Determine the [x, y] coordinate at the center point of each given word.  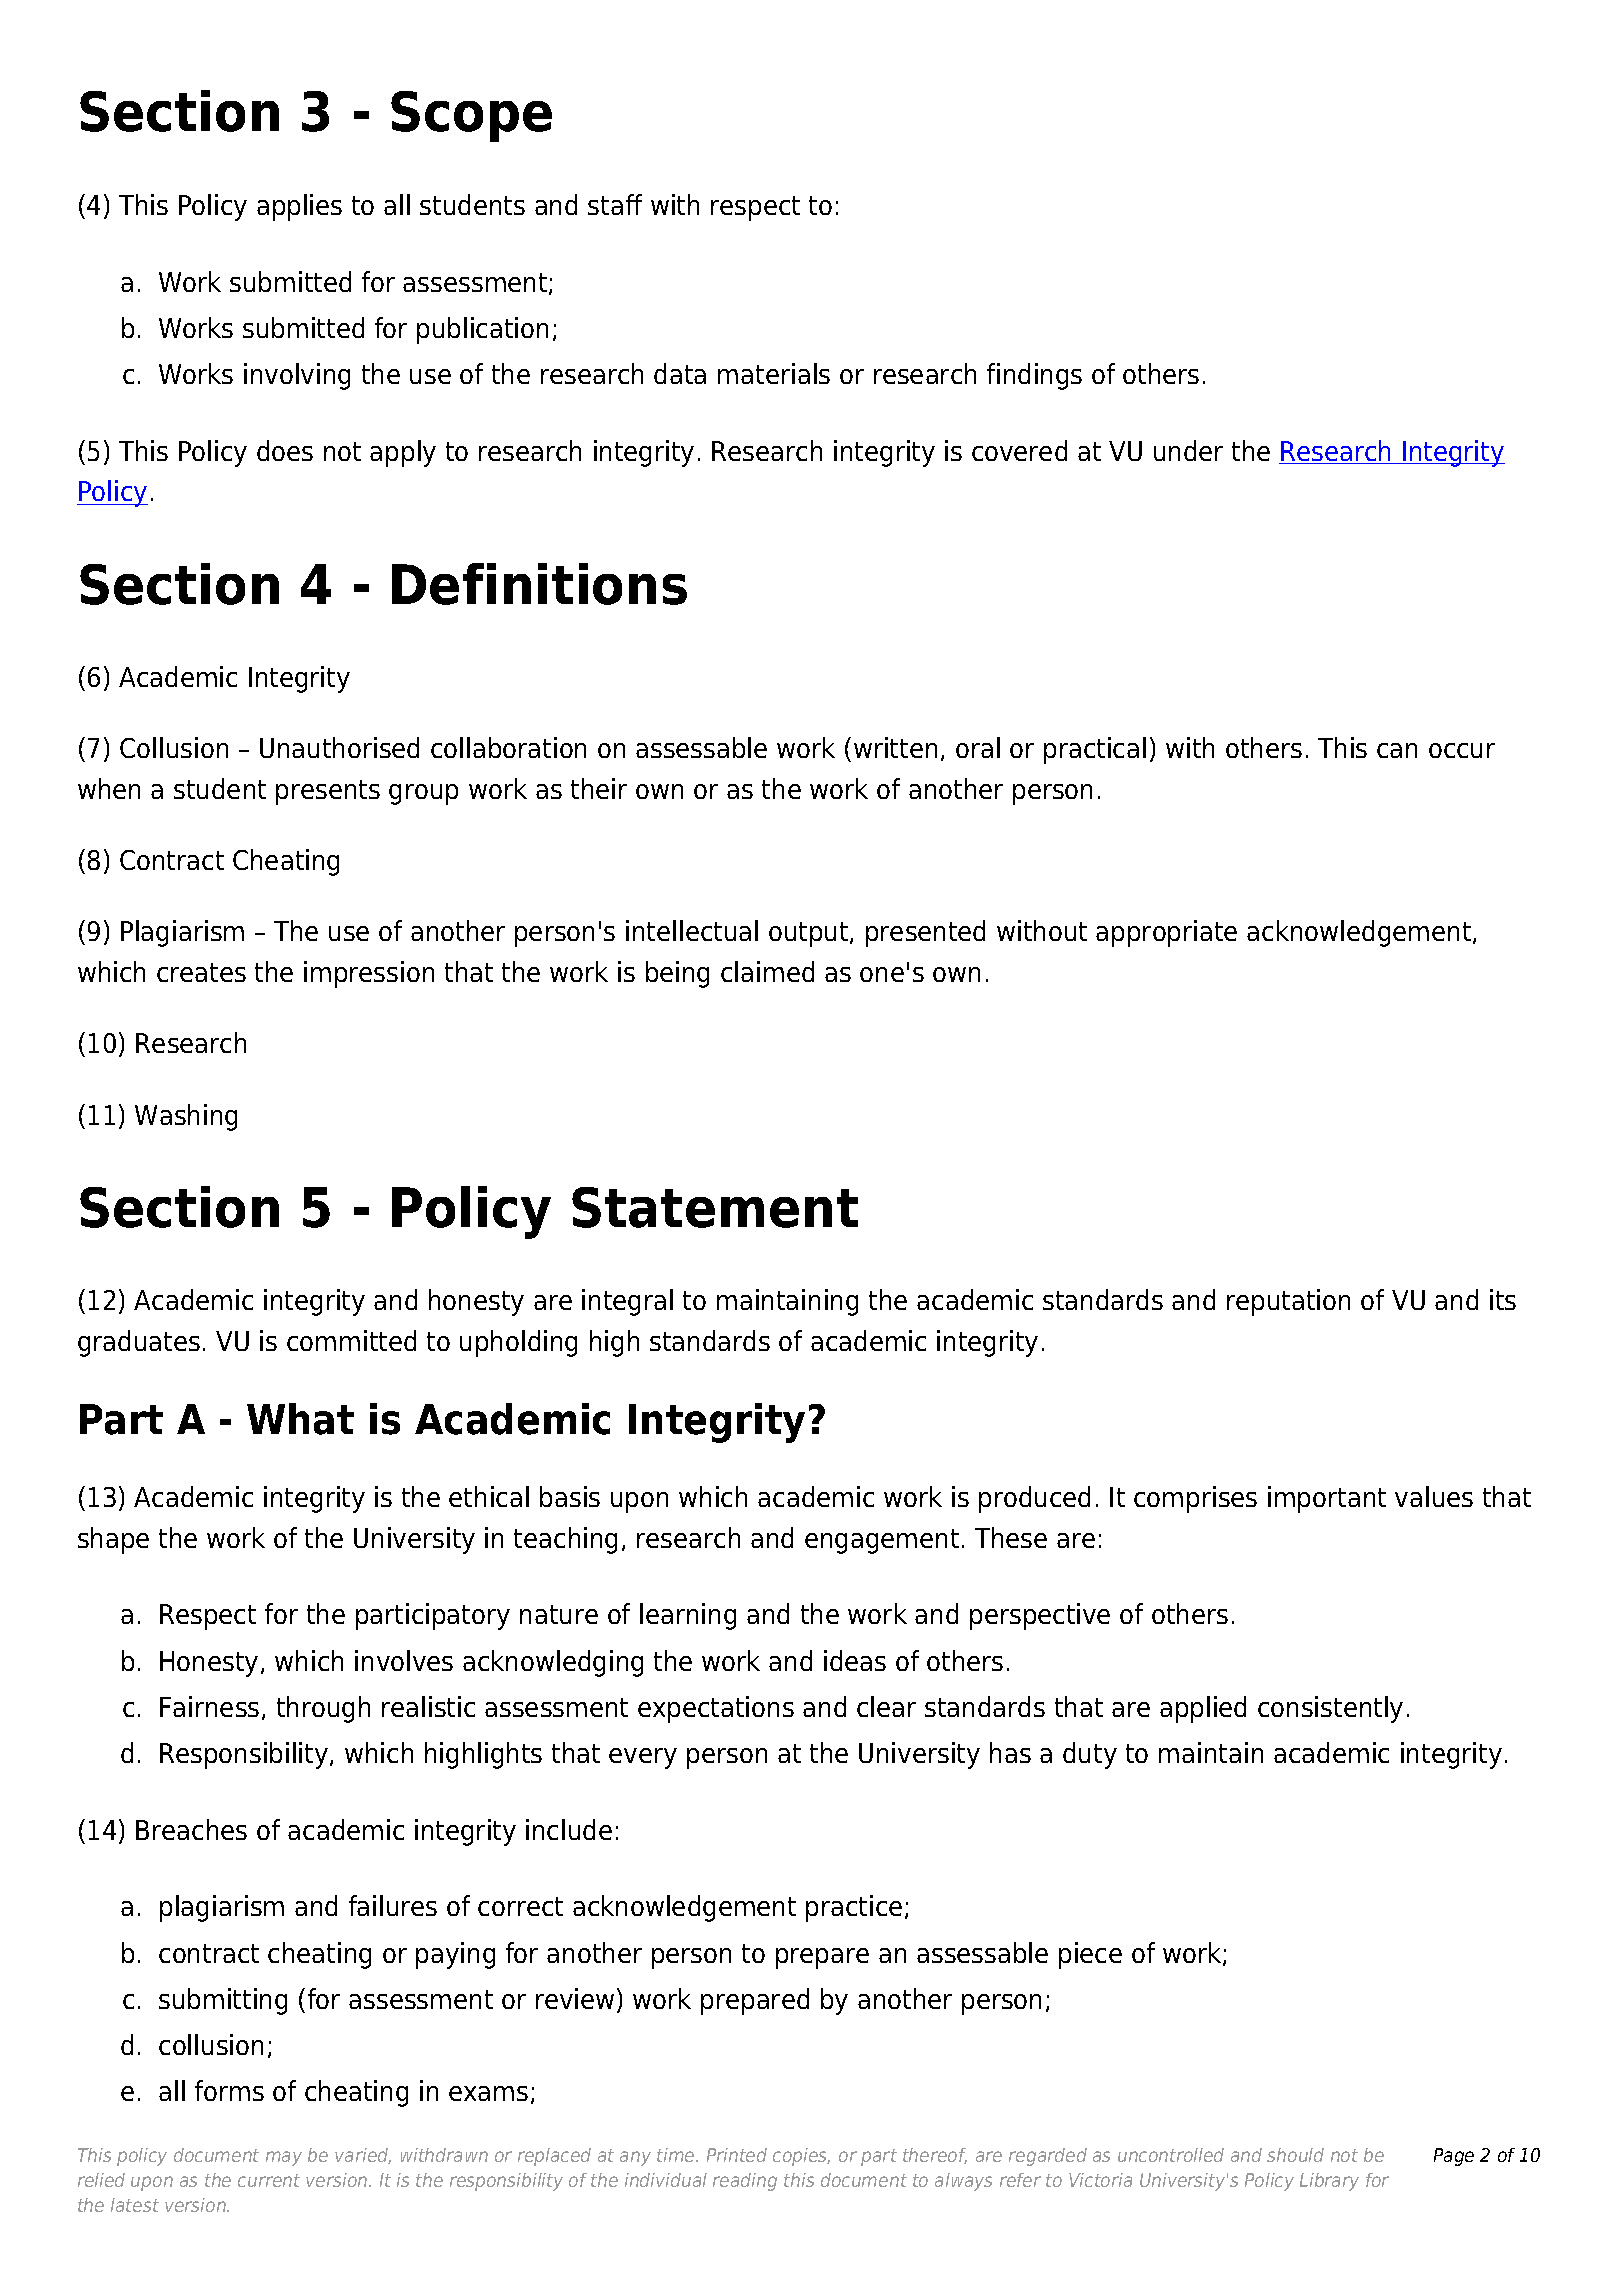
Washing [186, 1117]
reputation [1288, 1302]
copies [801, 2157]
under [1188, 450]
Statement [715, 1207]
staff [615, 204]
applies [299, 207]
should [1295, 2155]
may [284, 2158]
